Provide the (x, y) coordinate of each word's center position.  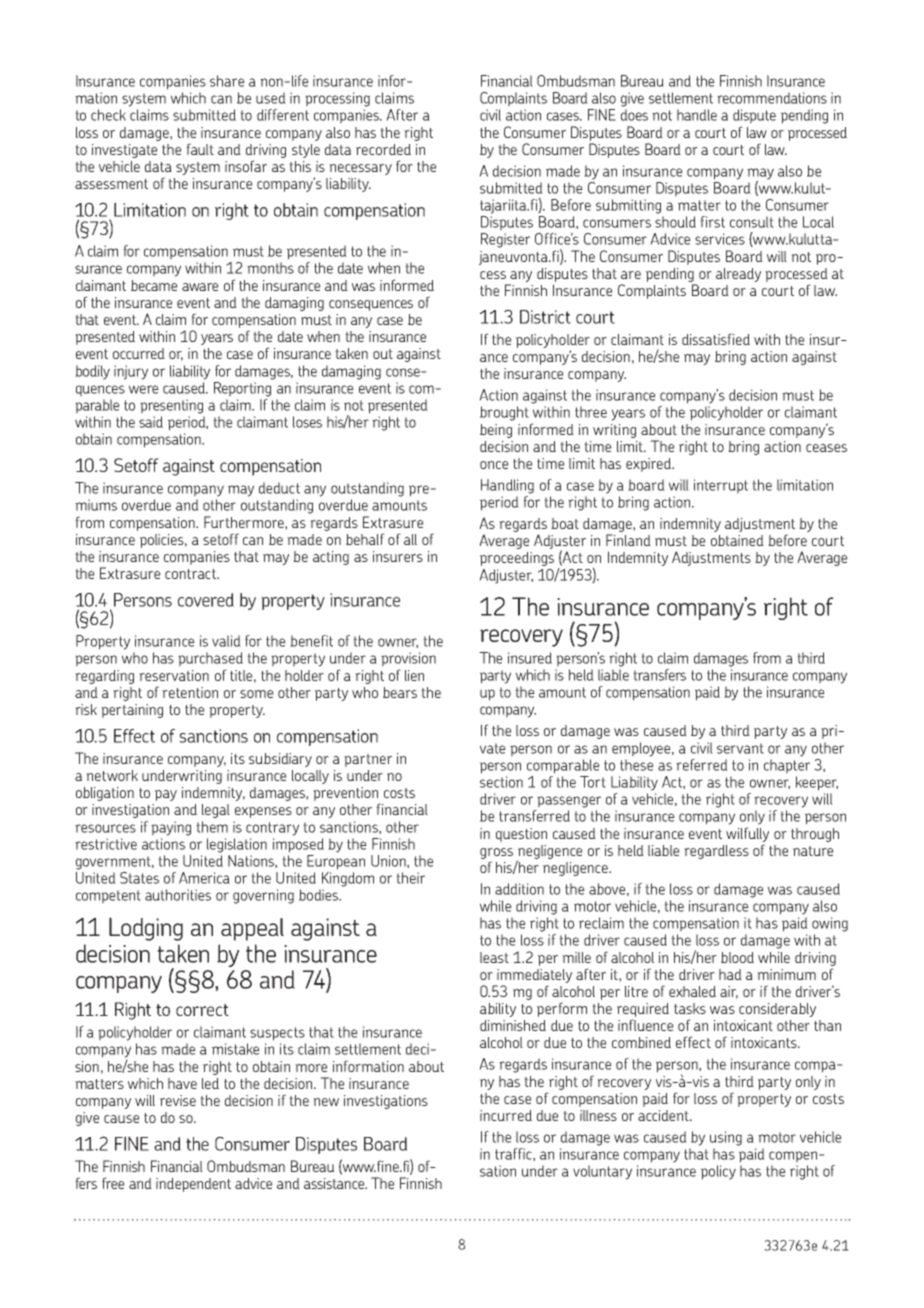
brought (504, 413)
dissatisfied (716, 339)
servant (740, 748)
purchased (210, 659)
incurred (506, 1115)
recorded (383, 149)
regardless (716, 852)
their (410, 878)
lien (414, 675)
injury (131, 372)
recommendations (772, 98)
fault (200, 149)
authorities (178, 895)
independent (193, 1185)
